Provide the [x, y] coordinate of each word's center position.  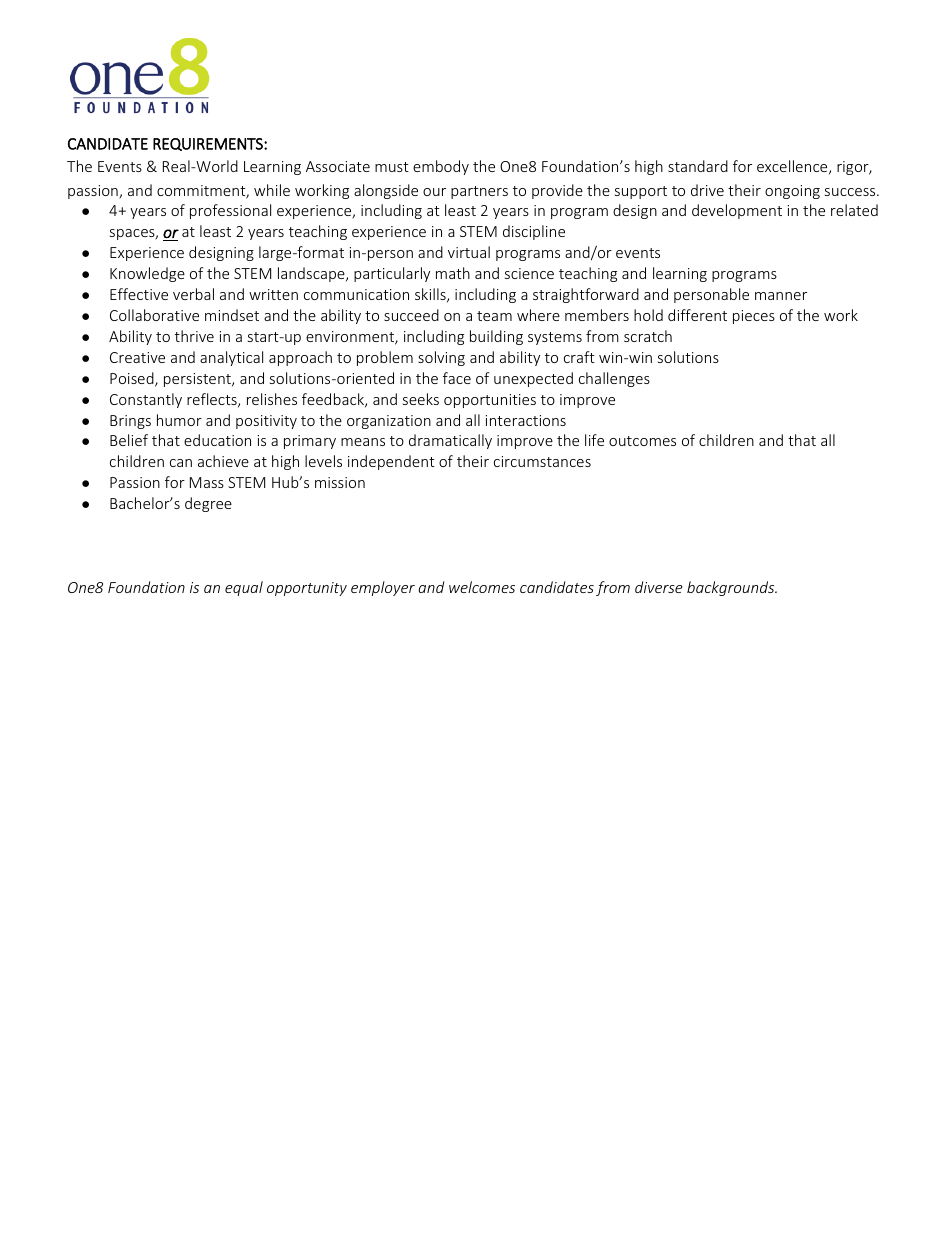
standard [698, 166]
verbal [193, 294]
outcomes [642, 441]
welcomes [482, 587]
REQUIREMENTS [209, 144]
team [494, 316]
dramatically [450, 441]
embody [441, 167]
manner [781, 296]
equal [244, 588]
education [217, 440]
